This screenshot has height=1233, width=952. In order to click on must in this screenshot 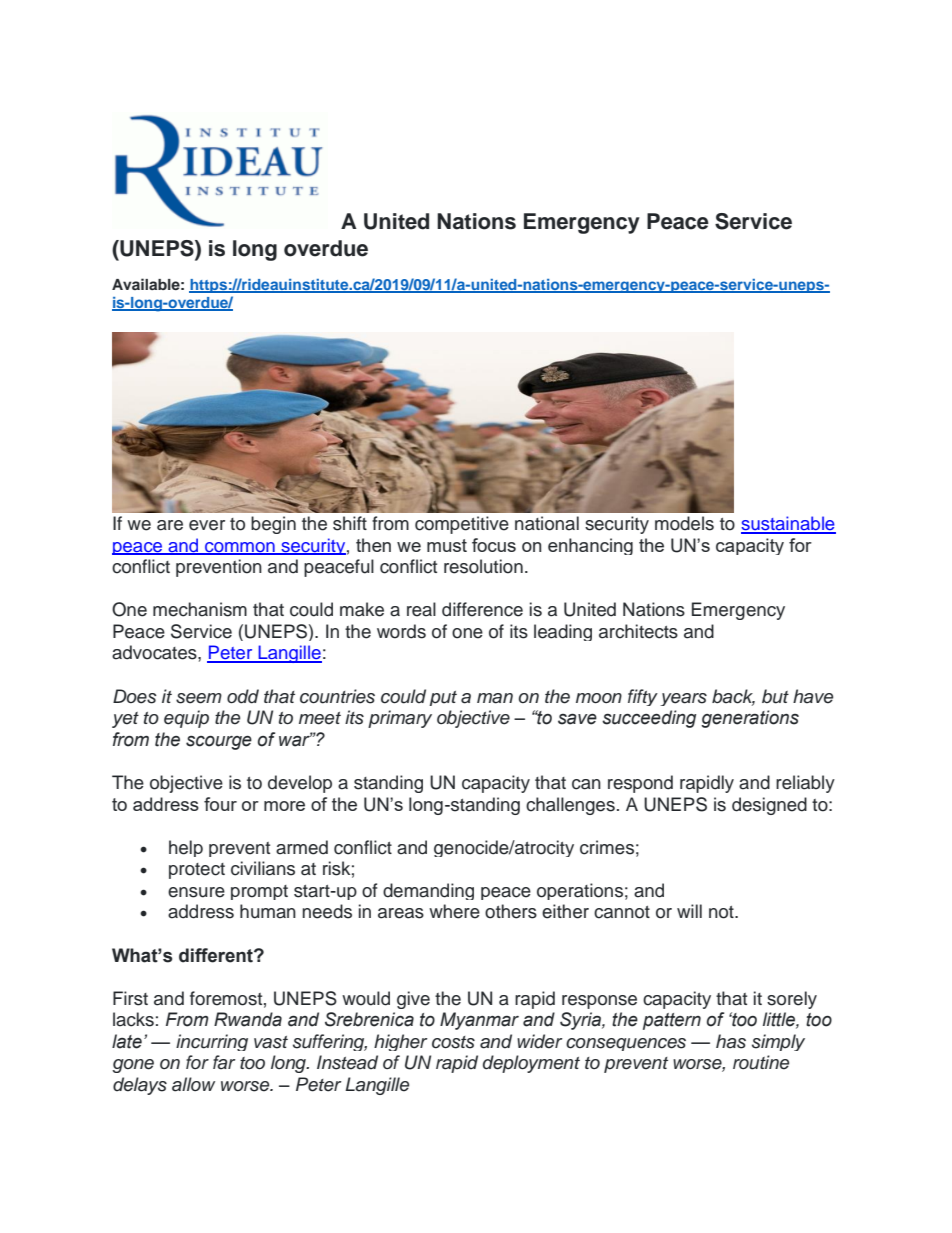, I will do `click(447, 545)`.
